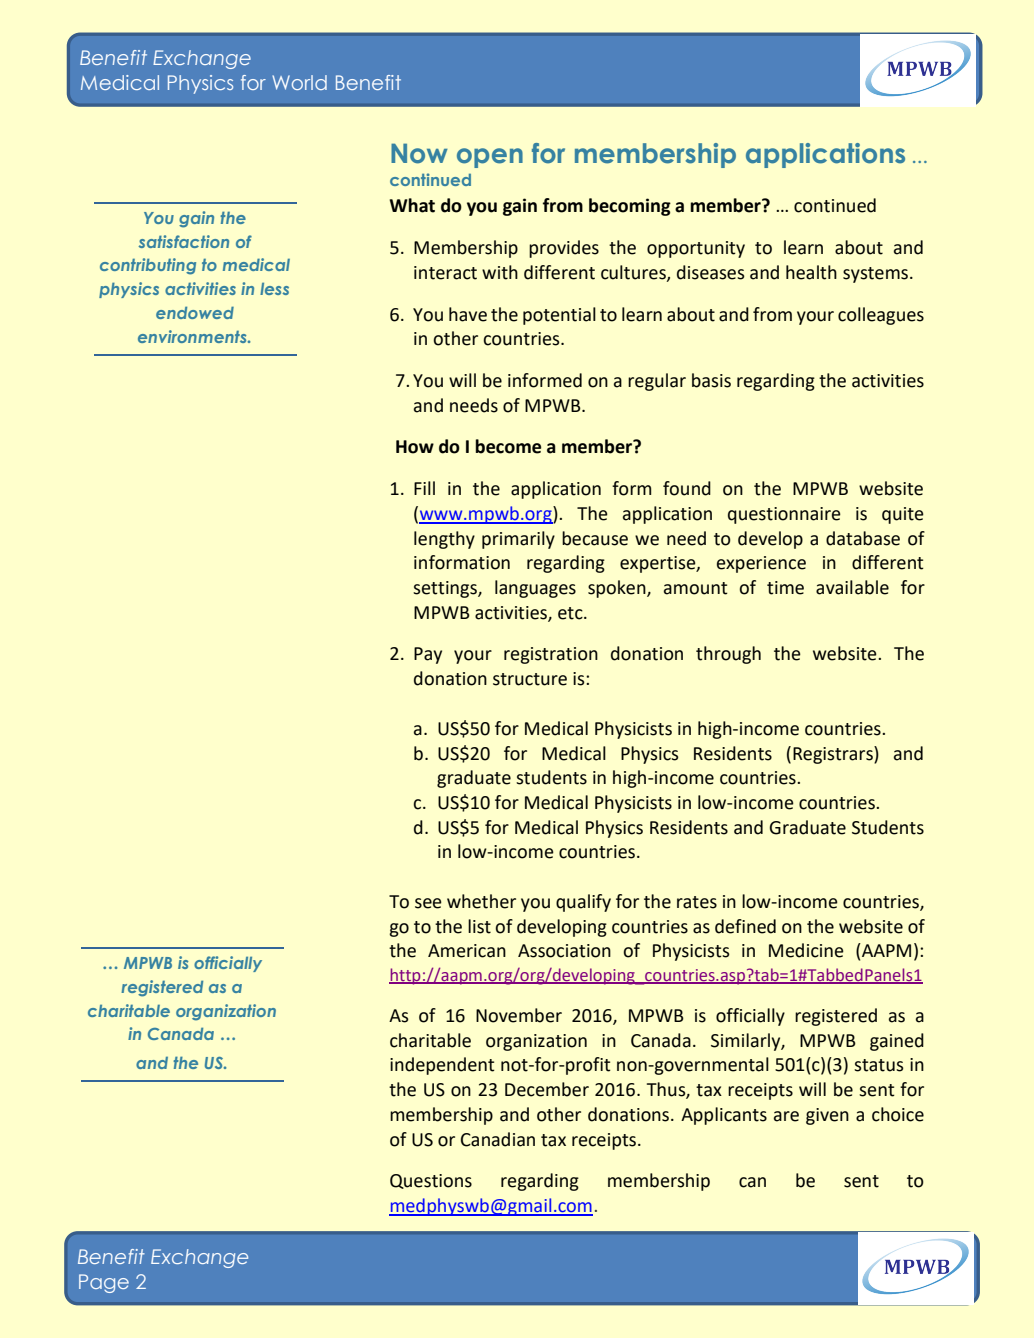 This screenshot has width=1034, height=1338. Describe the element at coordinates (551, 655) in the screenshot. I see `registration` at that location.
